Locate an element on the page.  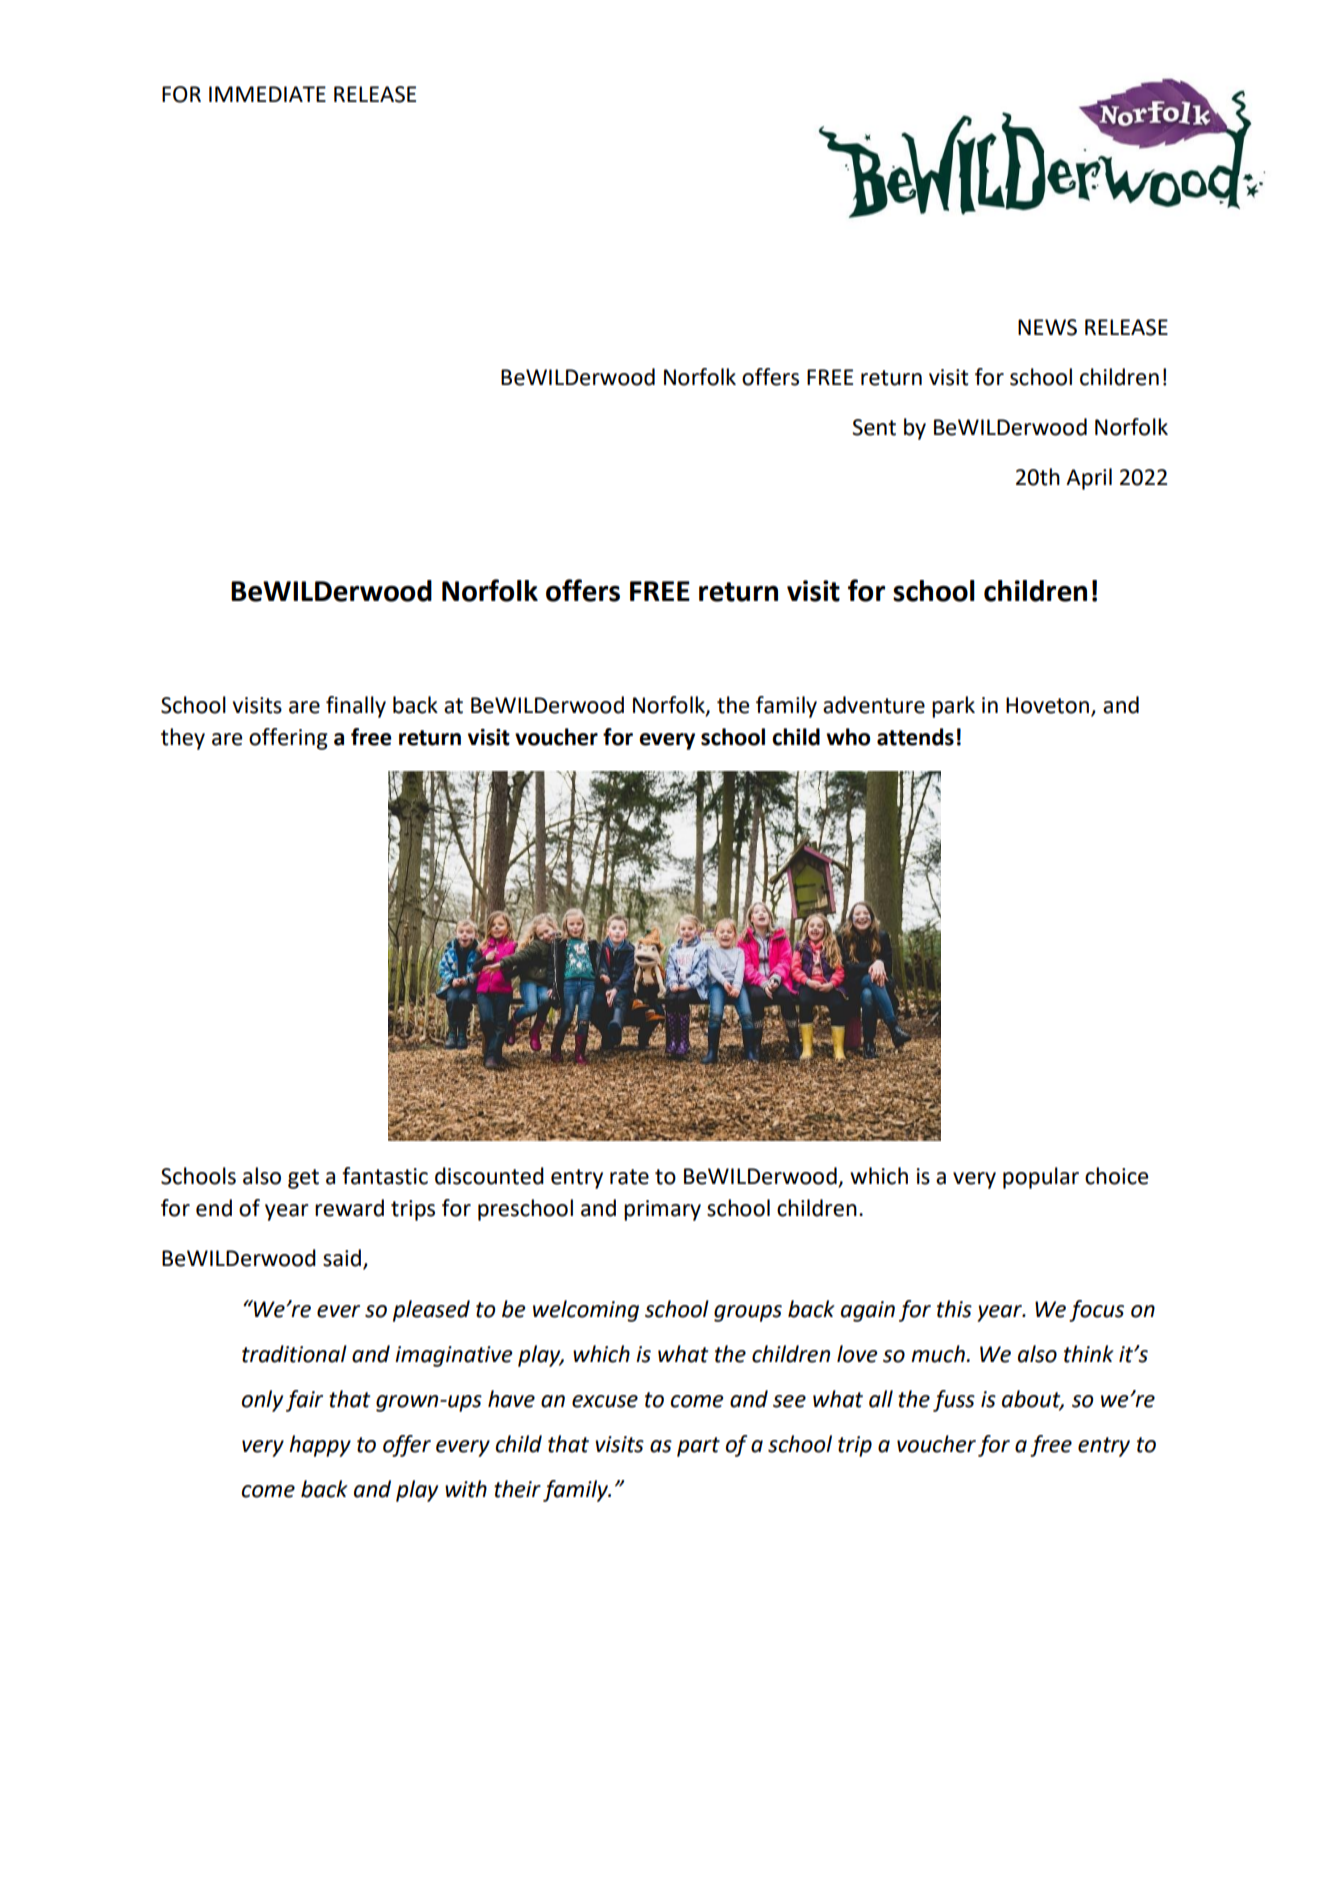
get is located at coordinates (303, 1179).
